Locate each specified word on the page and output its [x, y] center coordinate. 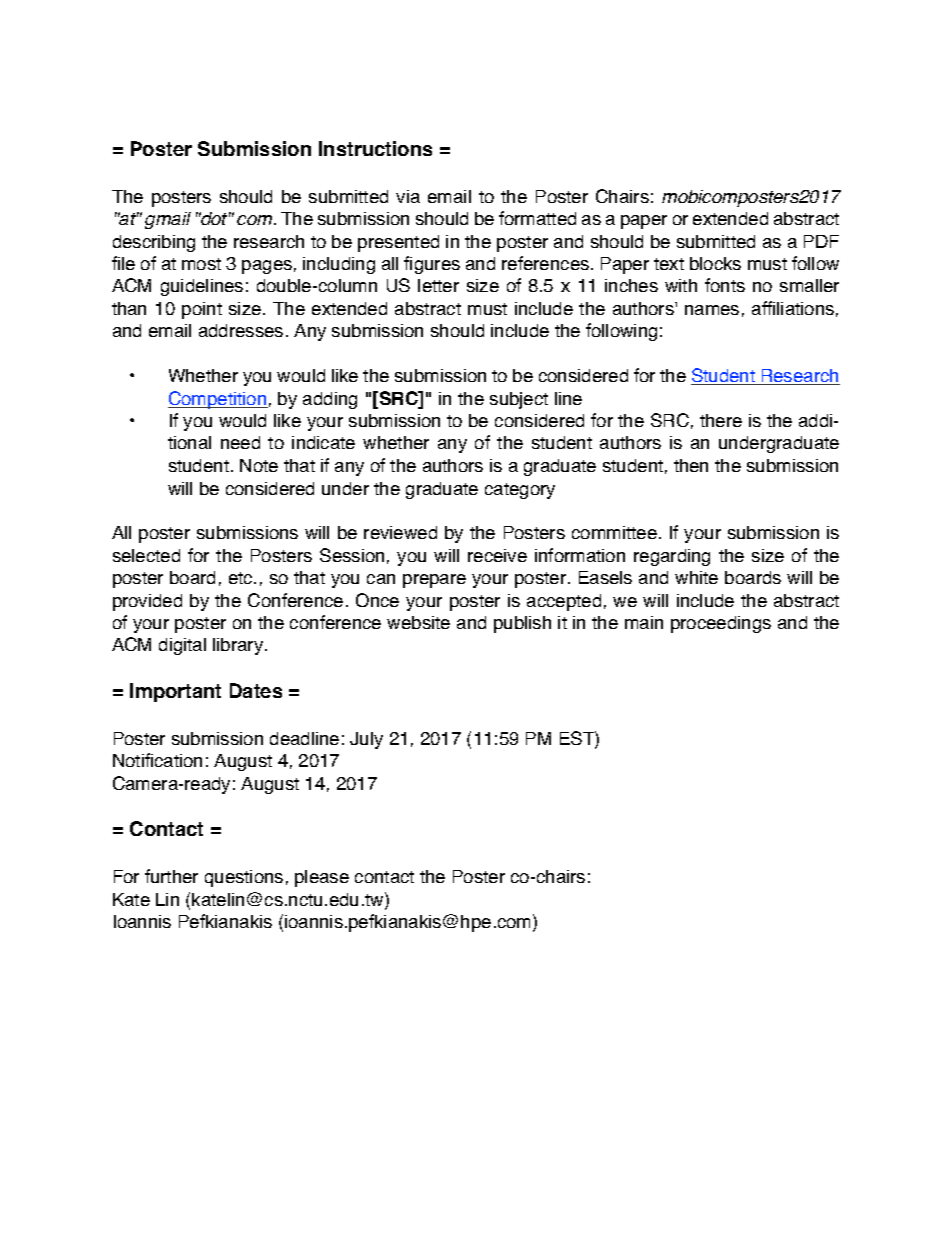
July [366, 740]
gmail [168, 220]
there [721, 420]
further [171, 876]
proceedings [721, 624]
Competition [218, 400]
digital [182, 646]
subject [519, 400]
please [322, 878]
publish [522, 624]
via [408, 196]
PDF [821, 241]
